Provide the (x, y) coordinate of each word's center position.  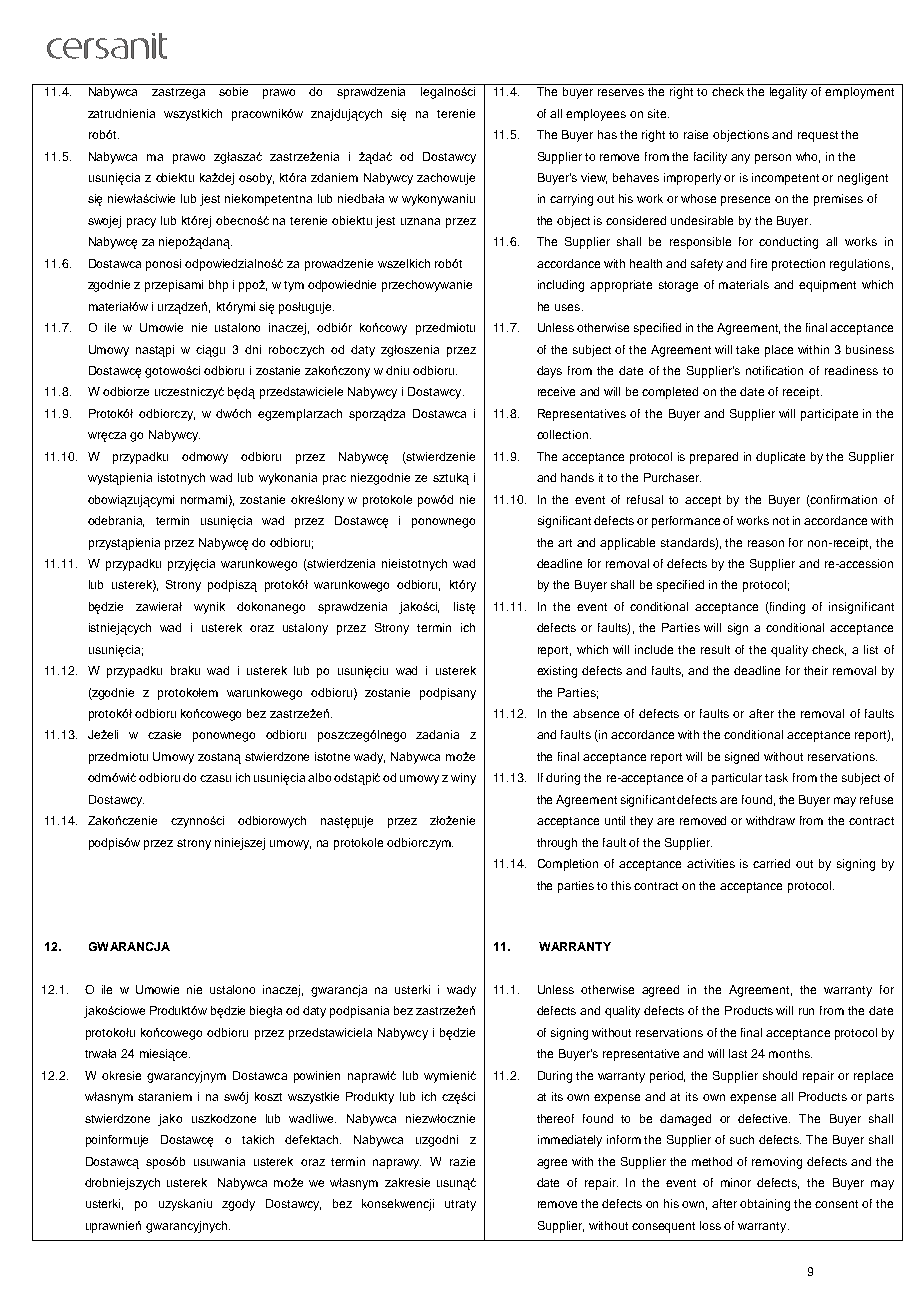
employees (596, 115)
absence (596, 713)
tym (294, 286)
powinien (317, 1077)
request (818, 136)
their (816, 670)
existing (557, 672)
